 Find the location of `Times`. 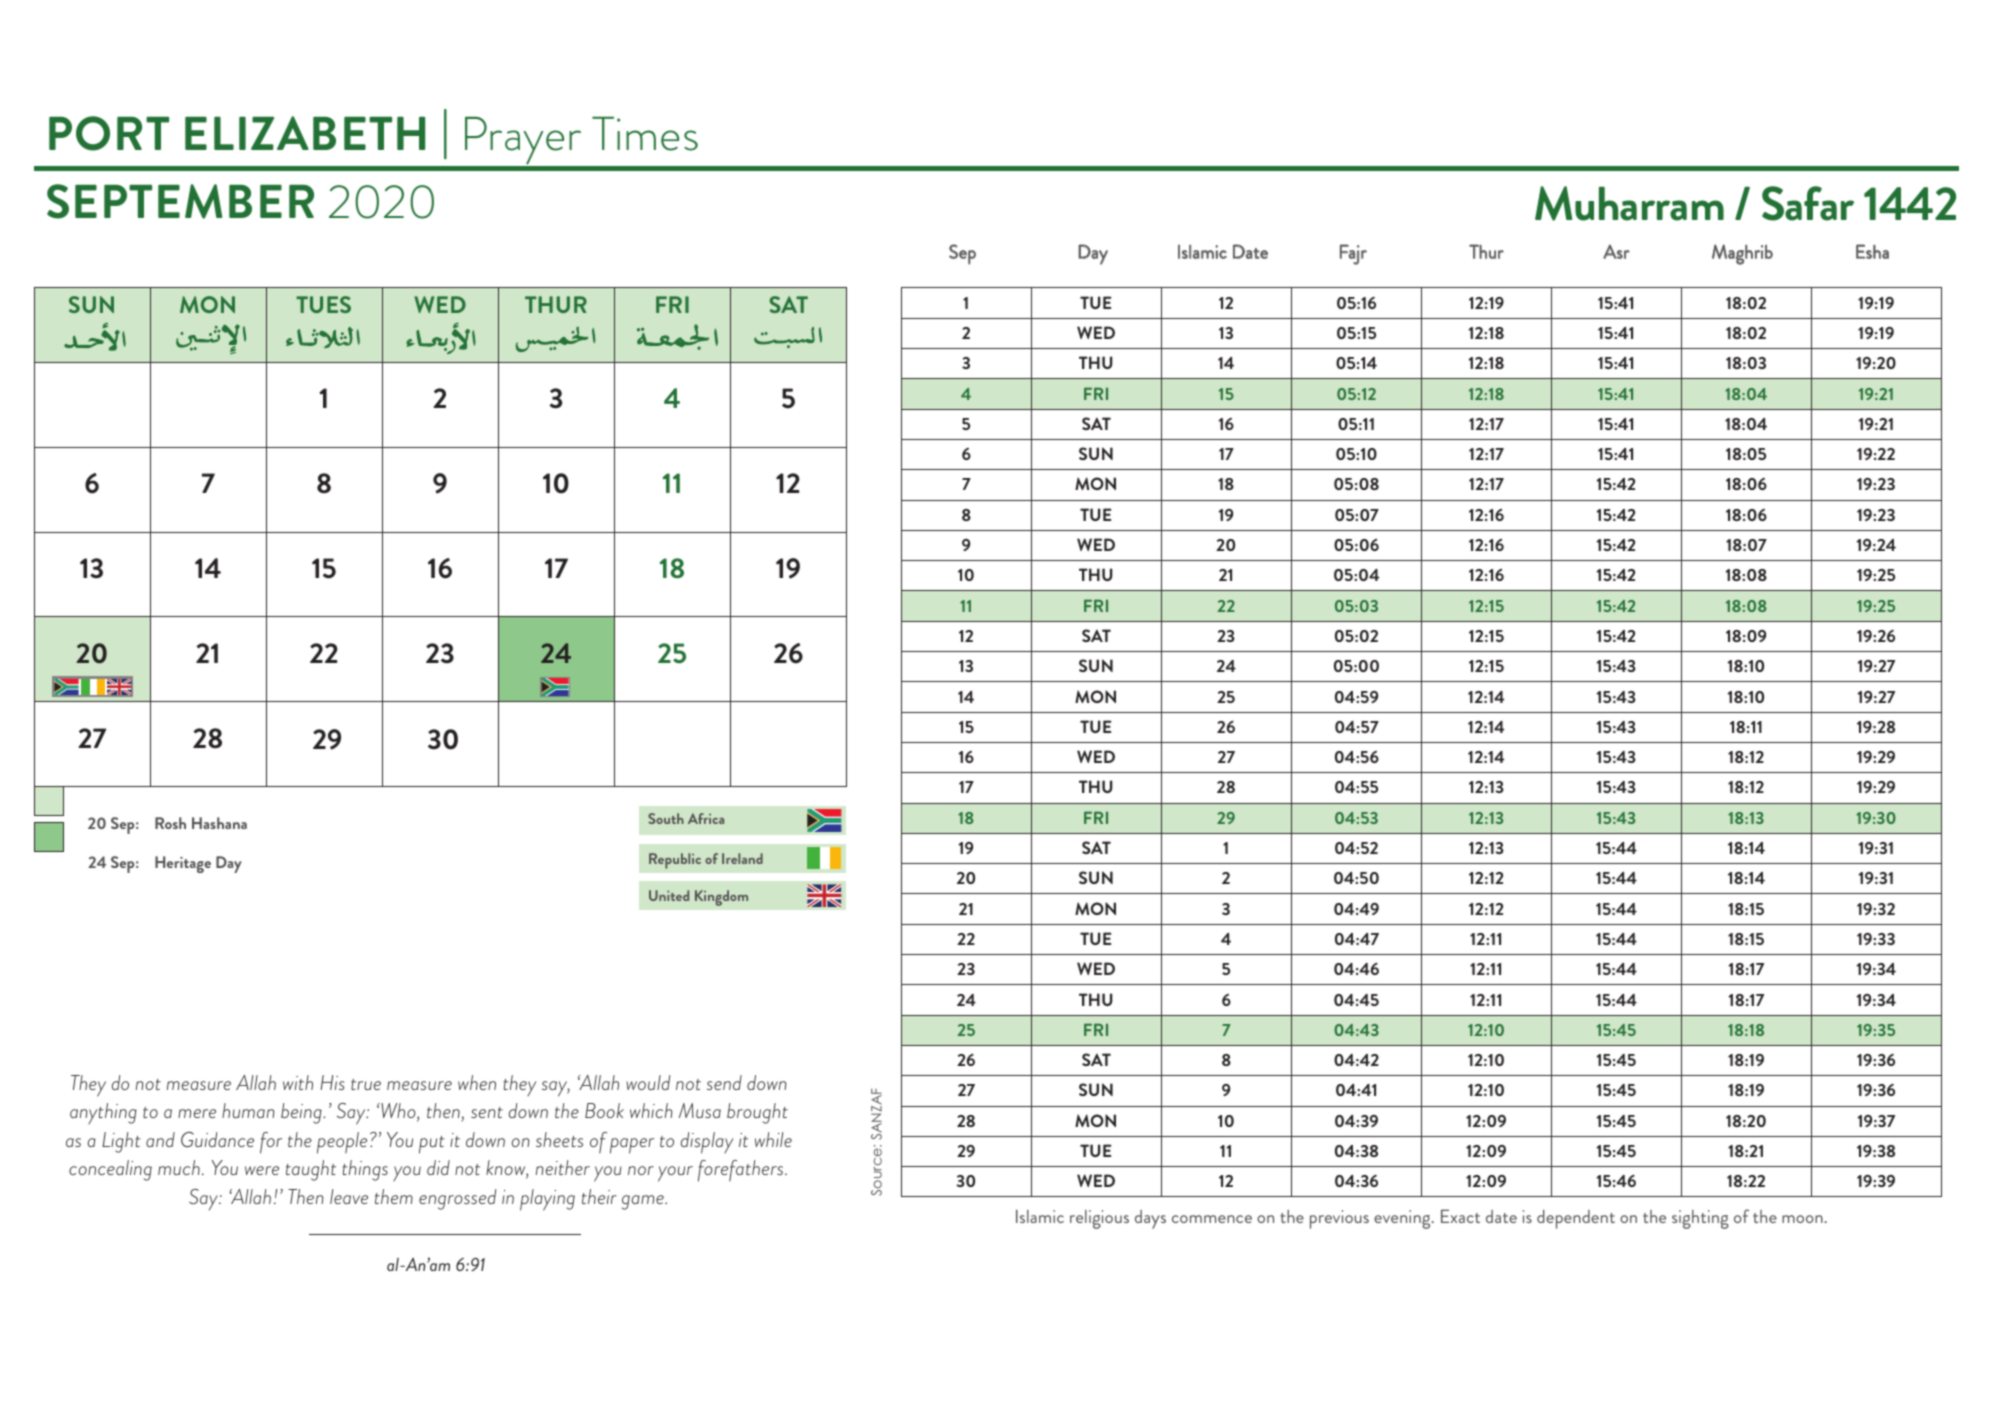

Times is located at coordinates (645, 134).
